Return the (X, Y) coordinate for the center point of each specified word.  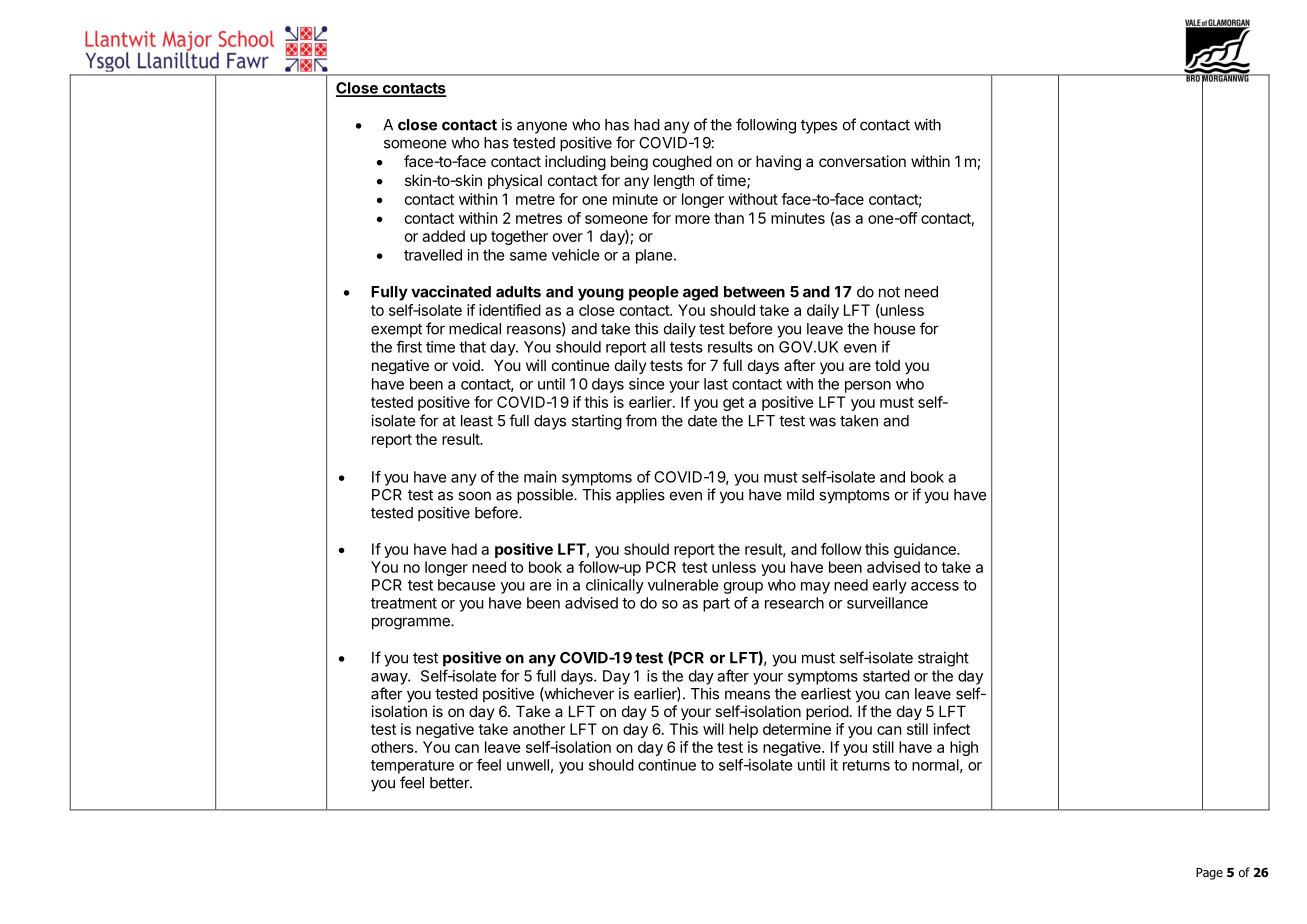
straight (943, 659)
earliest (826, 693)
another (539, 729)
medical (475, 328)
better (450, 783)
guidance (926, 550)
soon (474, 496)
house (894, 329)
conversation (862, 161)
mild (800, 495)
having (778, 162)
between (754, 292)
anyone (542, 127)
